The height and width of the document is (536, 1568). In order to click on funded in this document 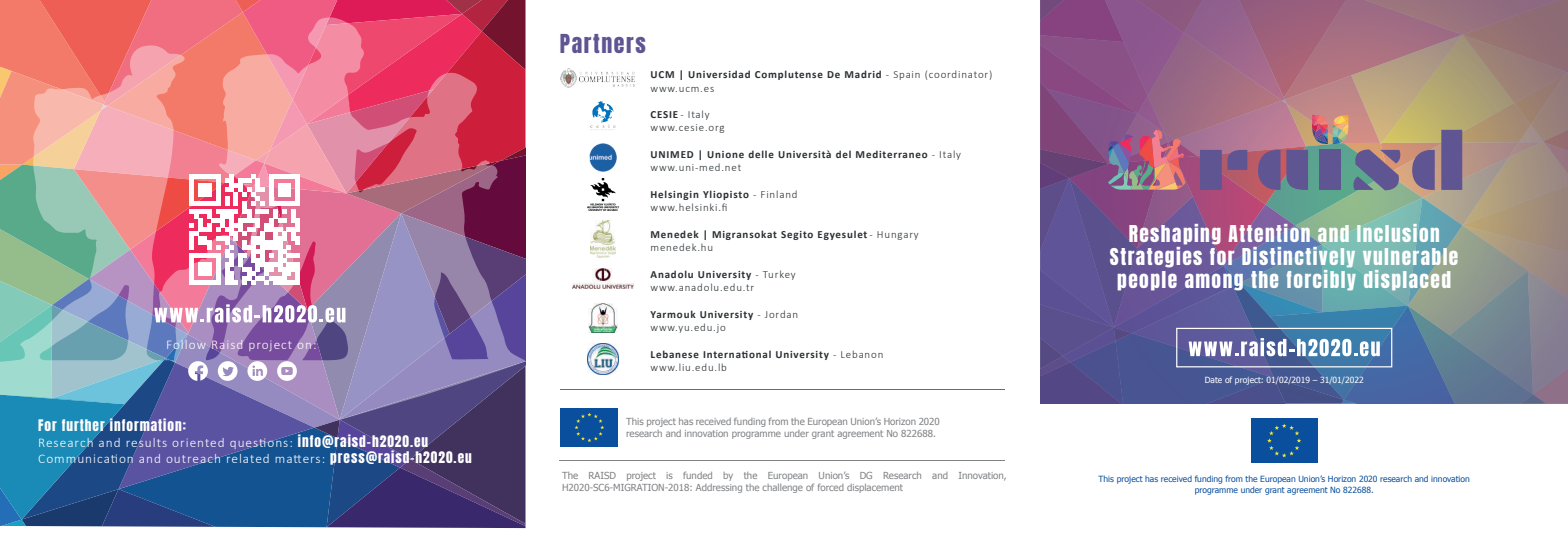, I will do `click(697, 475)`.
